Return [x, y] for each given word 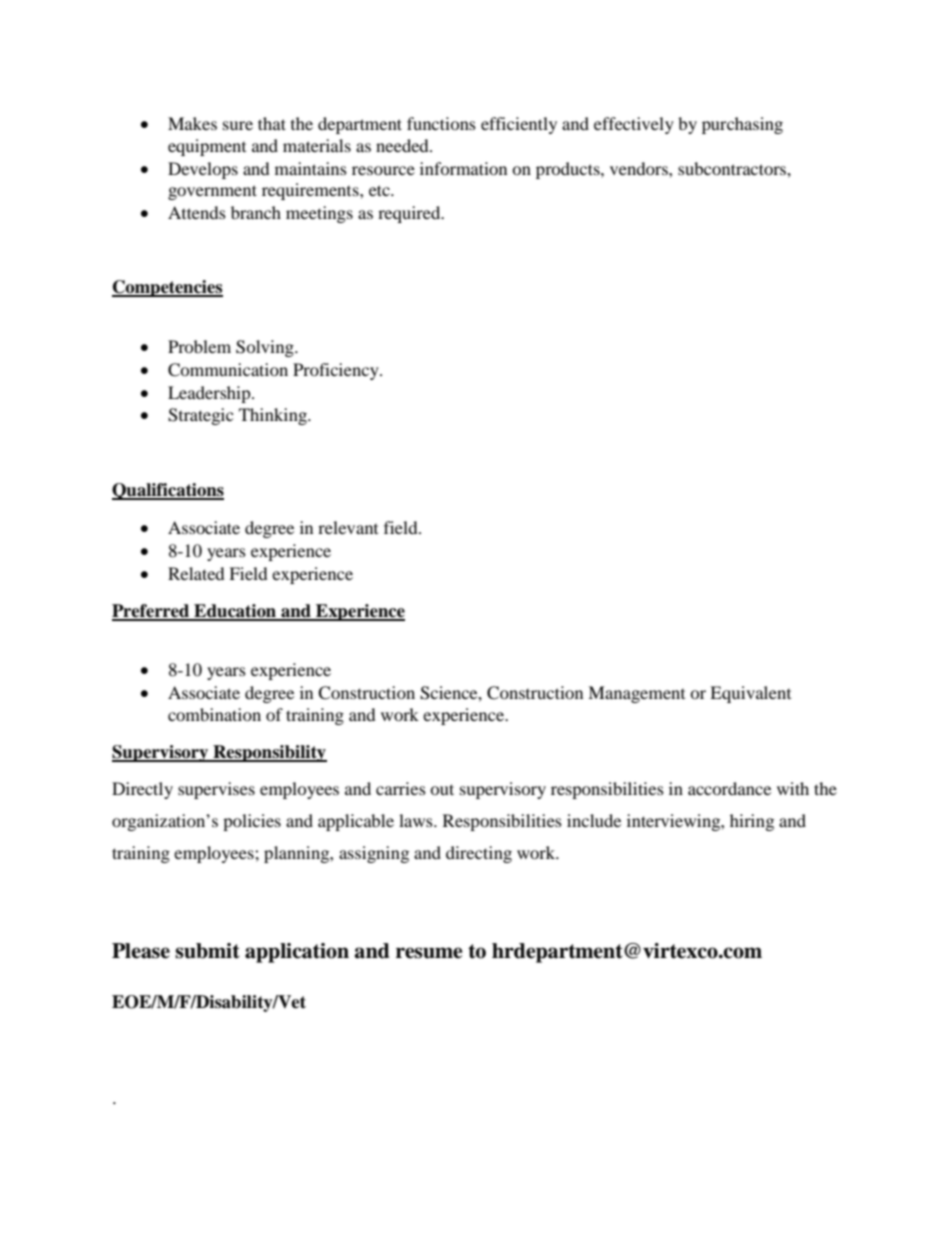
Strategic [200, 416]
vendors [640, 168]
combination [214, 714]
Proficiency [337, 371]
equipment [207, 147]
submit [207, 951]
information [463, 168]
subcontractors [733, 168]
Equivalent [750, 694]
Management [636, 694]
